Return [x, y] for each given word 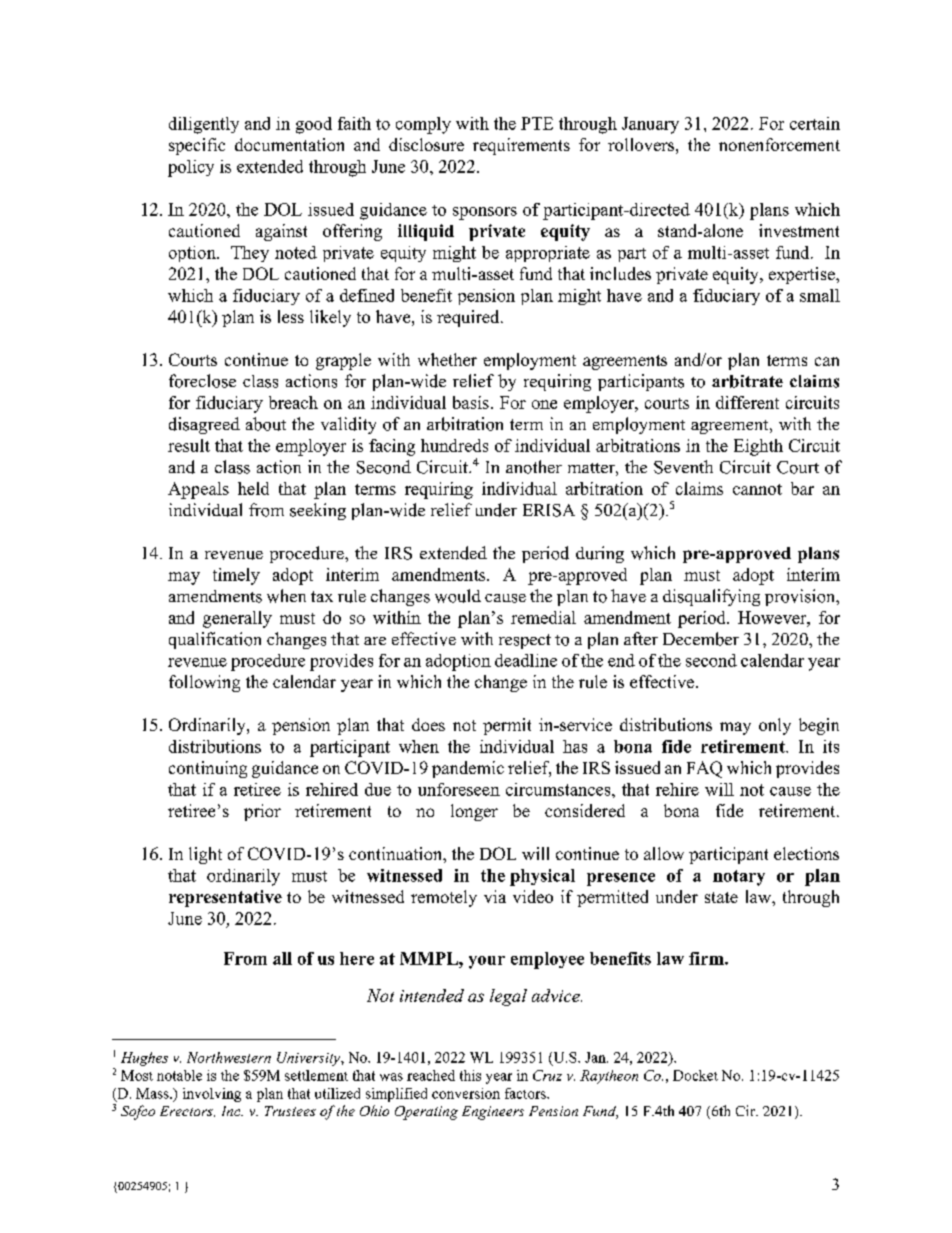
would [458, 596]
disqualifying [711, 597]
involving [212, 1095]
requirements [521, 146]
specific [197, 146]
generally [237, 619]
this [470, 1075]
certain [815, 123]
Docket [695, 1075]
